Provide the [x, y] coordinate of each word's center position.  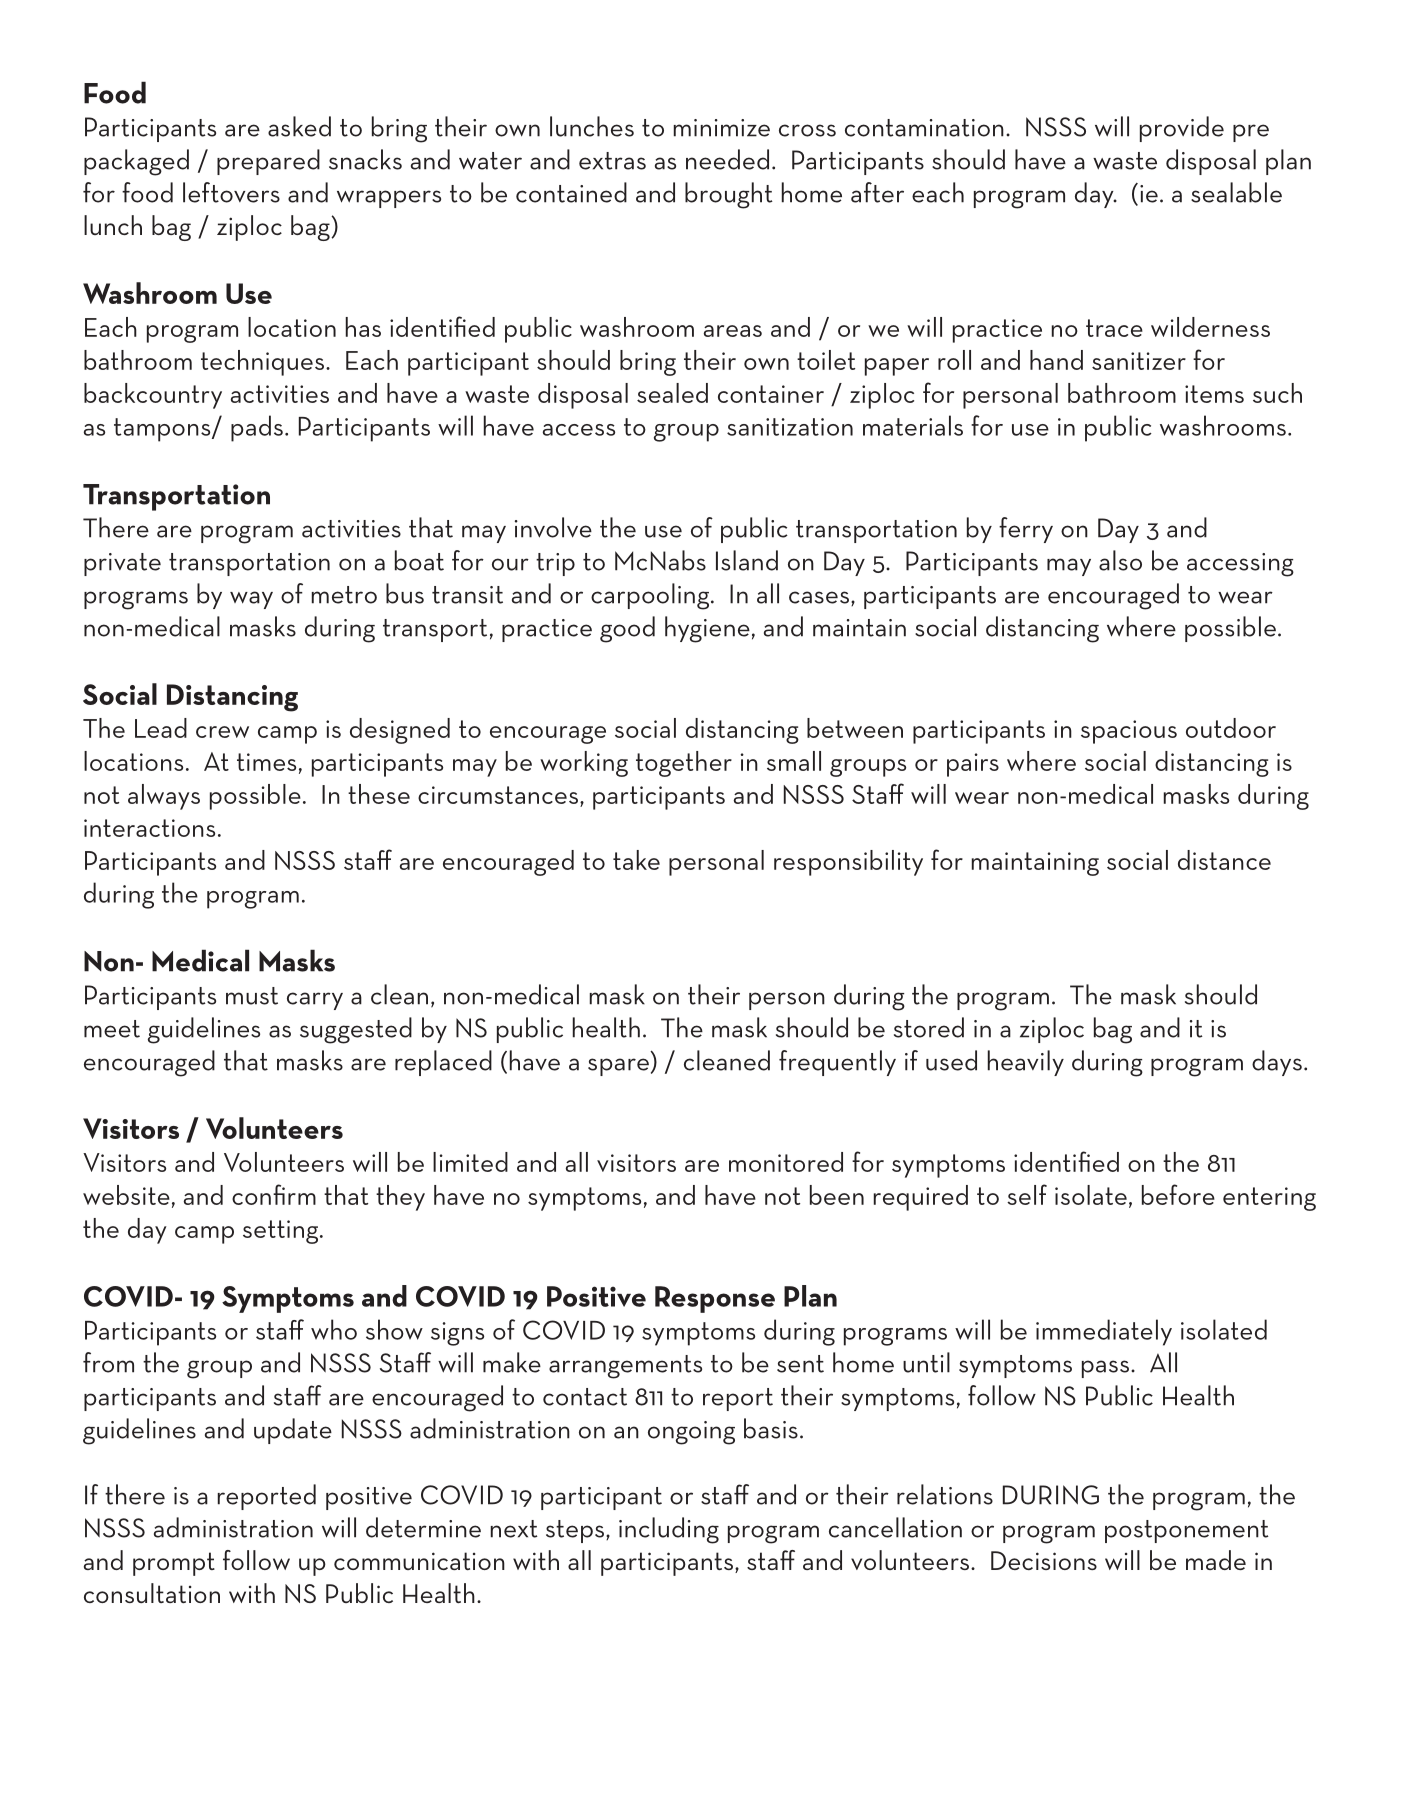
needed [727, 159]
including [669, 1530]
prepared [268, 162]
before [1178, 1194]
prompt [174, 1564]
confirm [274, 1194]
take [636, 860]
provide [1182, 129]
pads [257, 428]
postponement [1187, 1531]
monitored [786, 1162]
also [1120, 560]
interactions [149, 828]
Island [747, 560]
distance [1224, 860]
